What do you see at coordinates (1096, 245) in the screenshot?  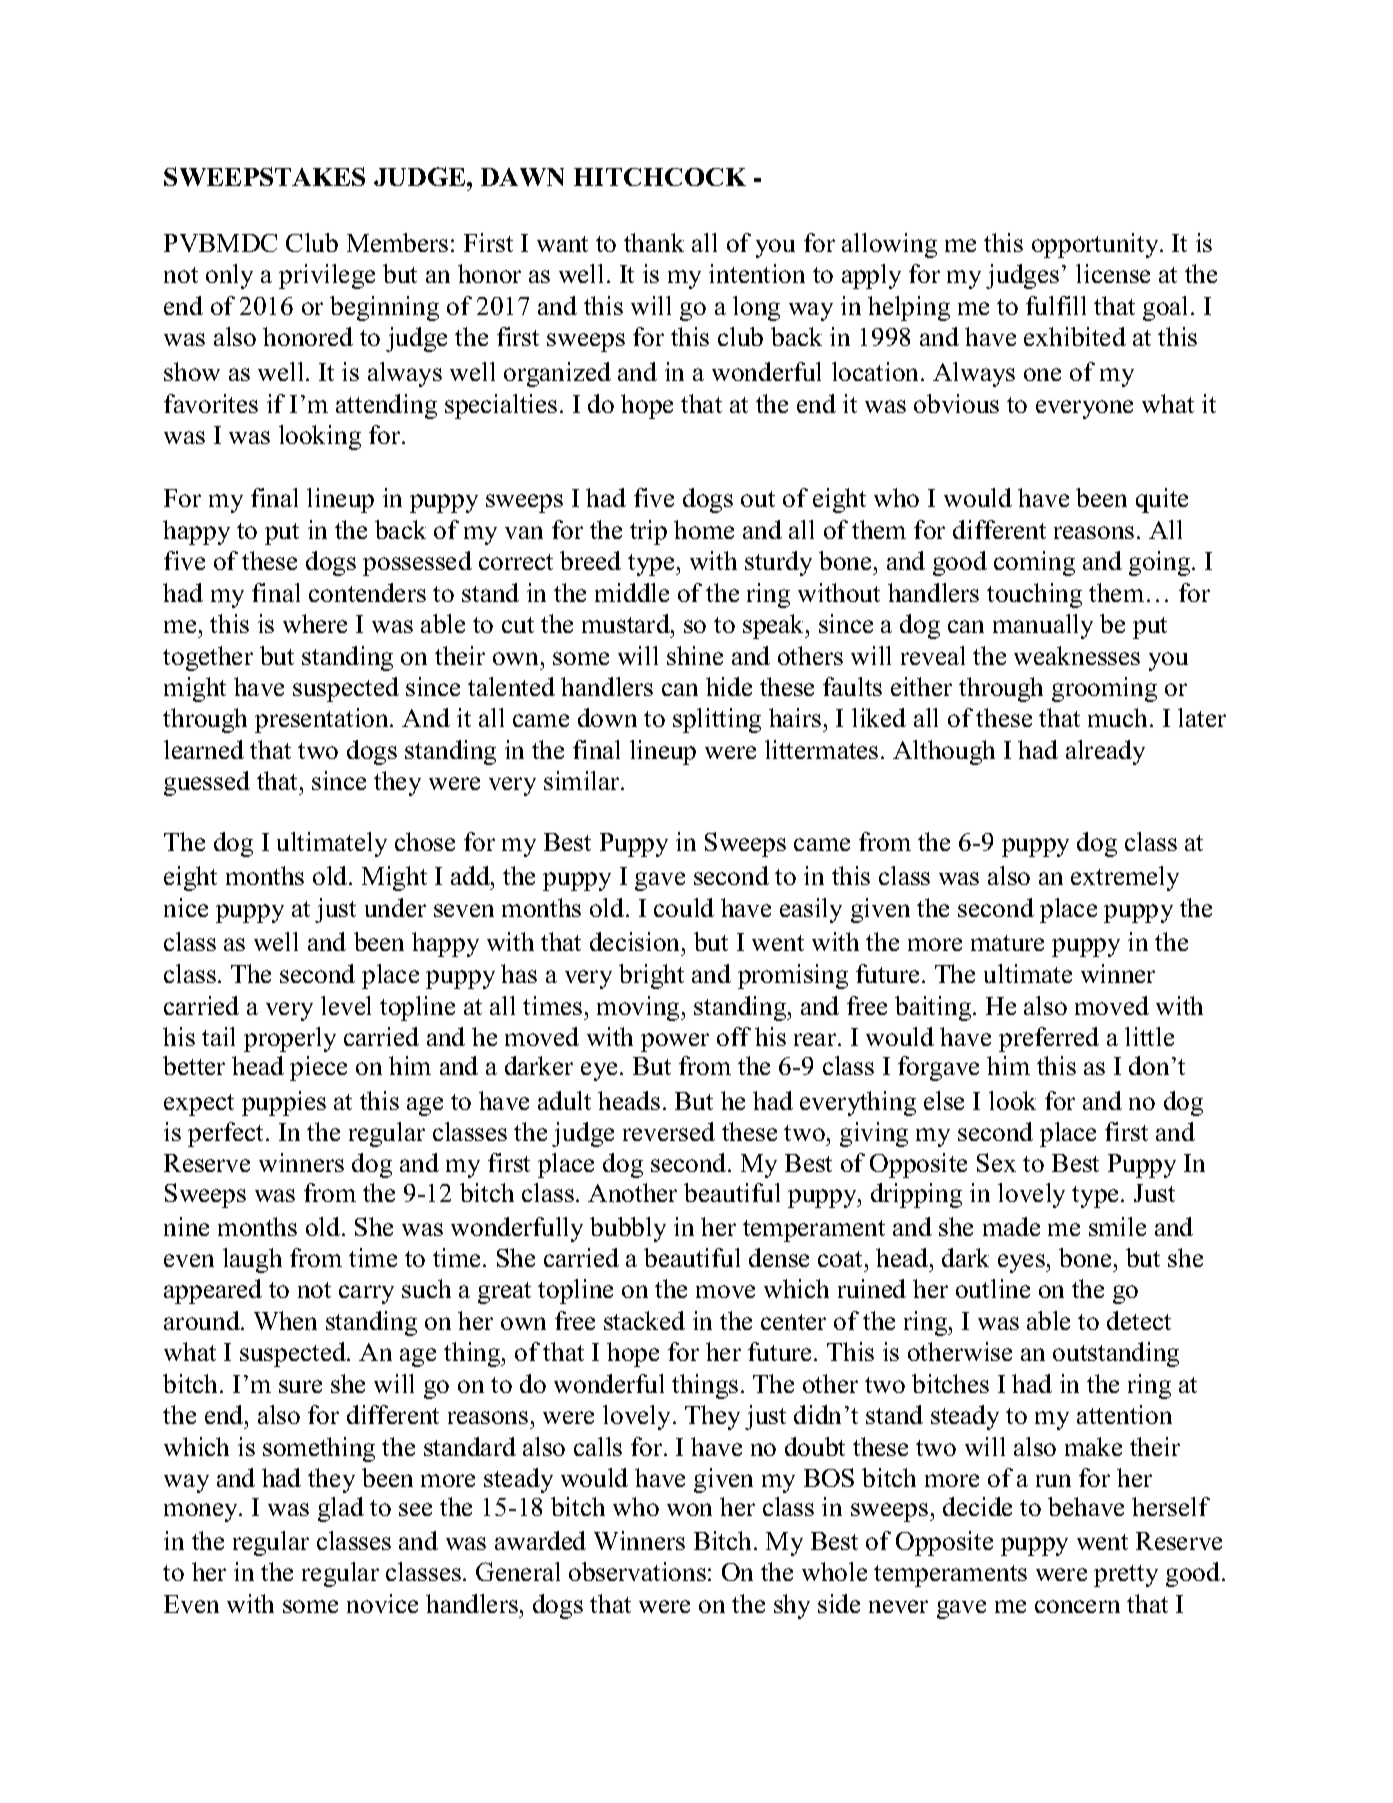 I see `opportunity` at bounding box center [1096, 245].
